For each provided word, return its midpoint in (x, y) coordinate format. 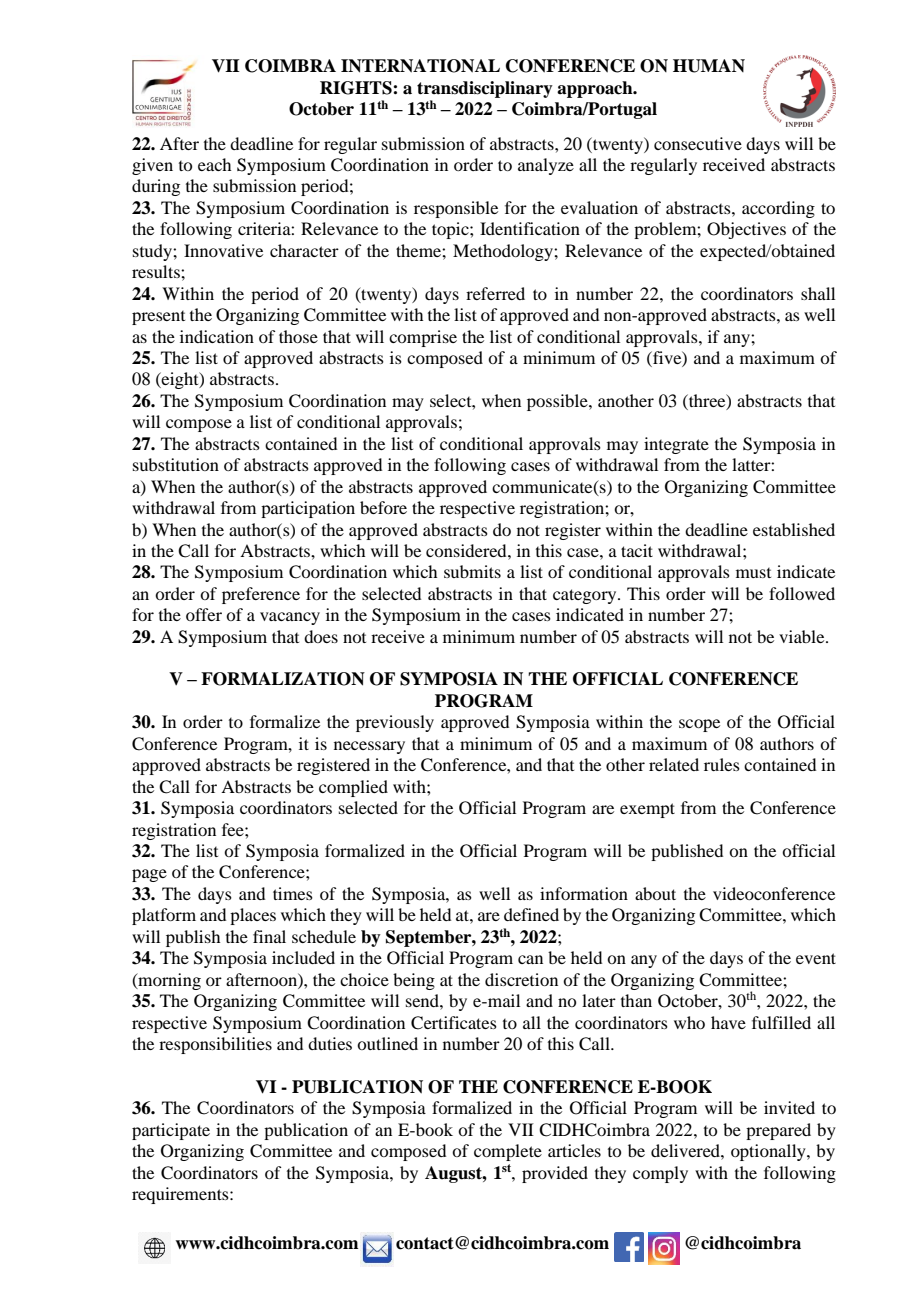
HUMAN (709, 66)
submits (472, 571)
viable (803, 636)
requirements (181, 1195)
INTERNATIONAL (420, 66)
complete (508, 1152)
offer (204, 614)
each (214, 164)
